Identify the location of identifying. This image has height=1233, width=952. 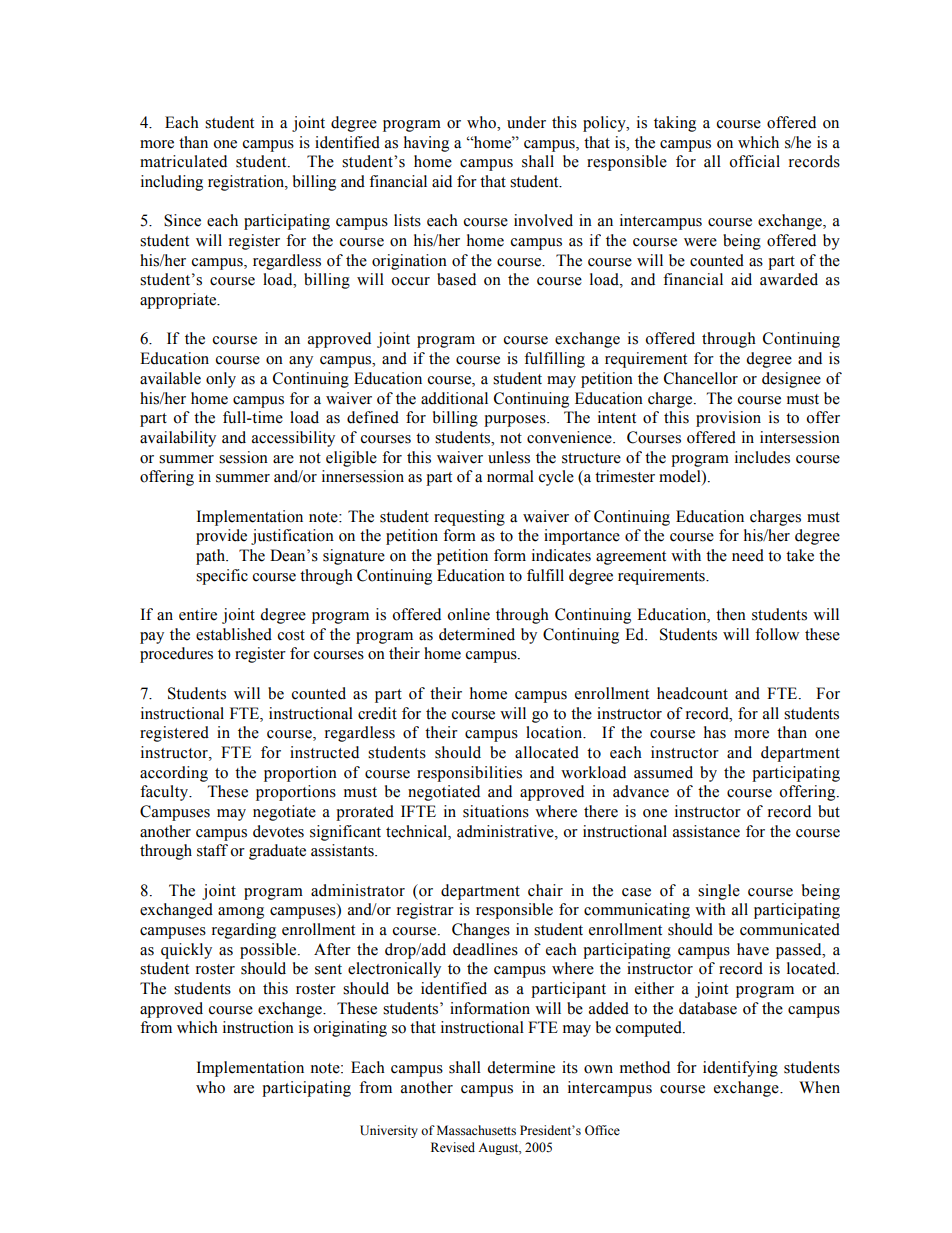
(740, 1069).
